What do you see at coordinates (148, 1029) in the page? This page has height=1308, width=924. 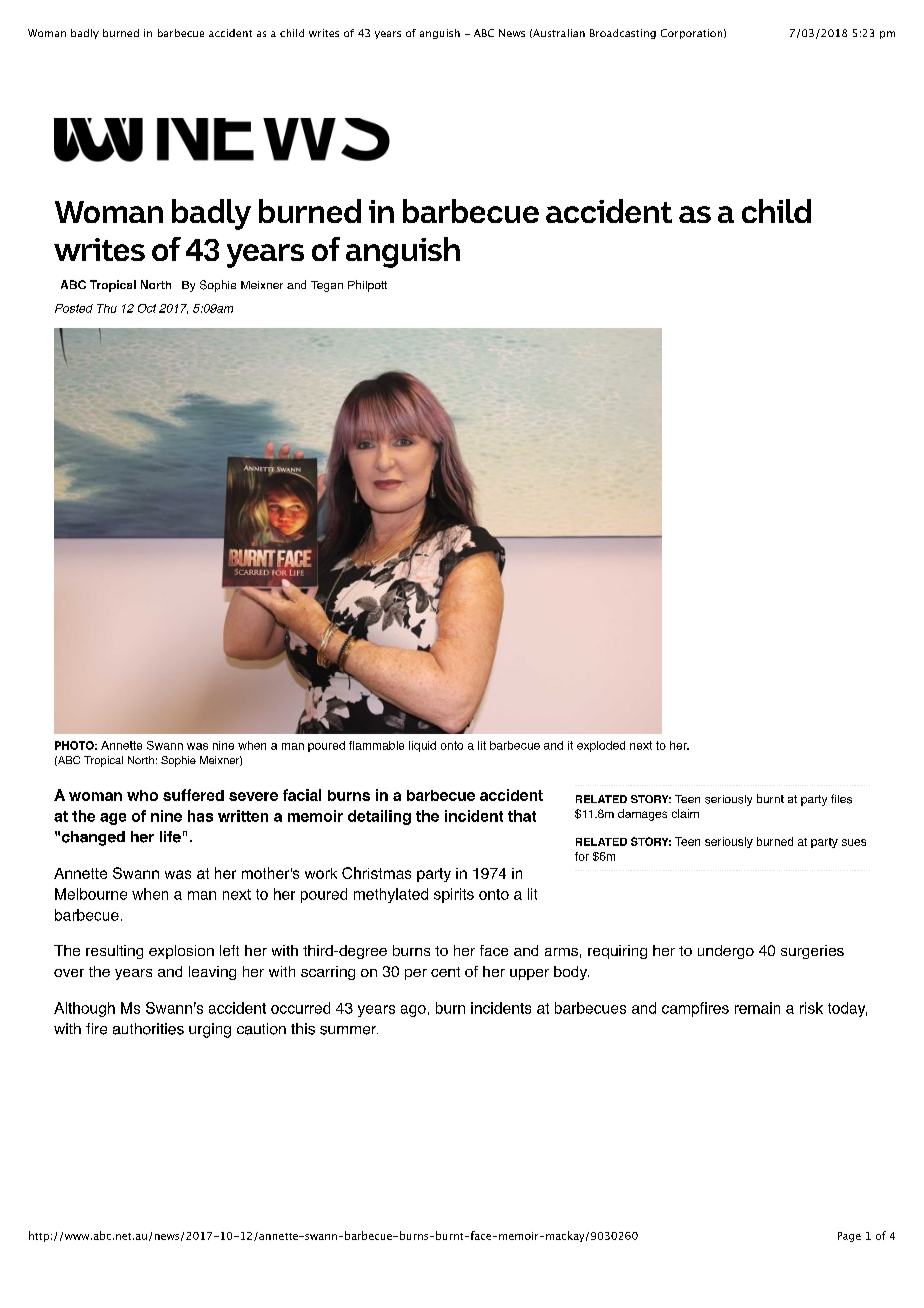 I see `authorities` at bounding box center [148, 1029].
